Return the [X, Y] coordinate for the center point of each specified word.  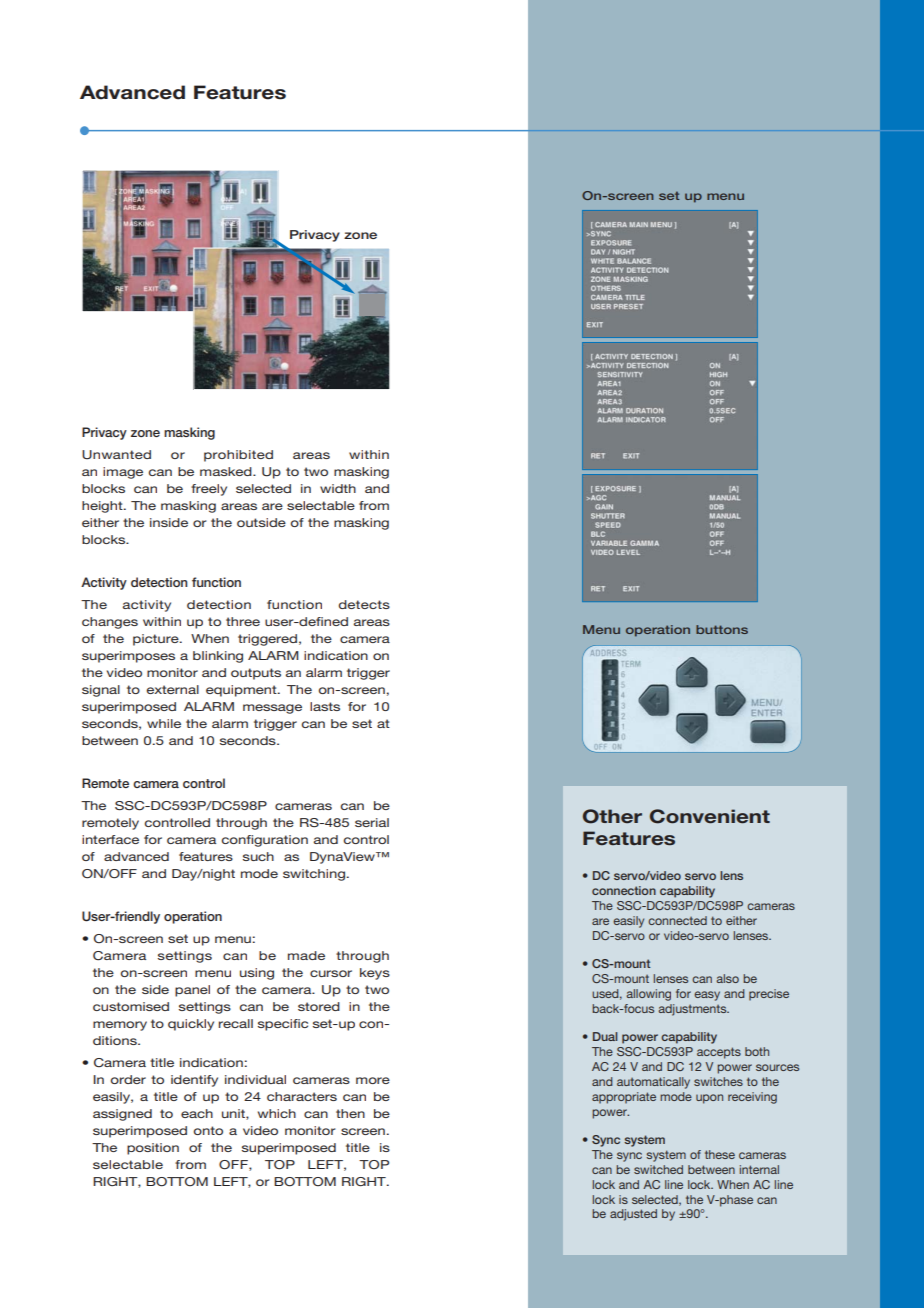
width [338, 488]
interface [110, 839]
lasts [325, 706]
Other [612, 816]
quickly [191, 1025]
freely [209, 490]
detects [364, 604]
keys [375, 974]
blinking [218, 657]
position [153, 1149]
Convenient [710, 816]
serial [372, 822]
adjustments [693, 1010]
